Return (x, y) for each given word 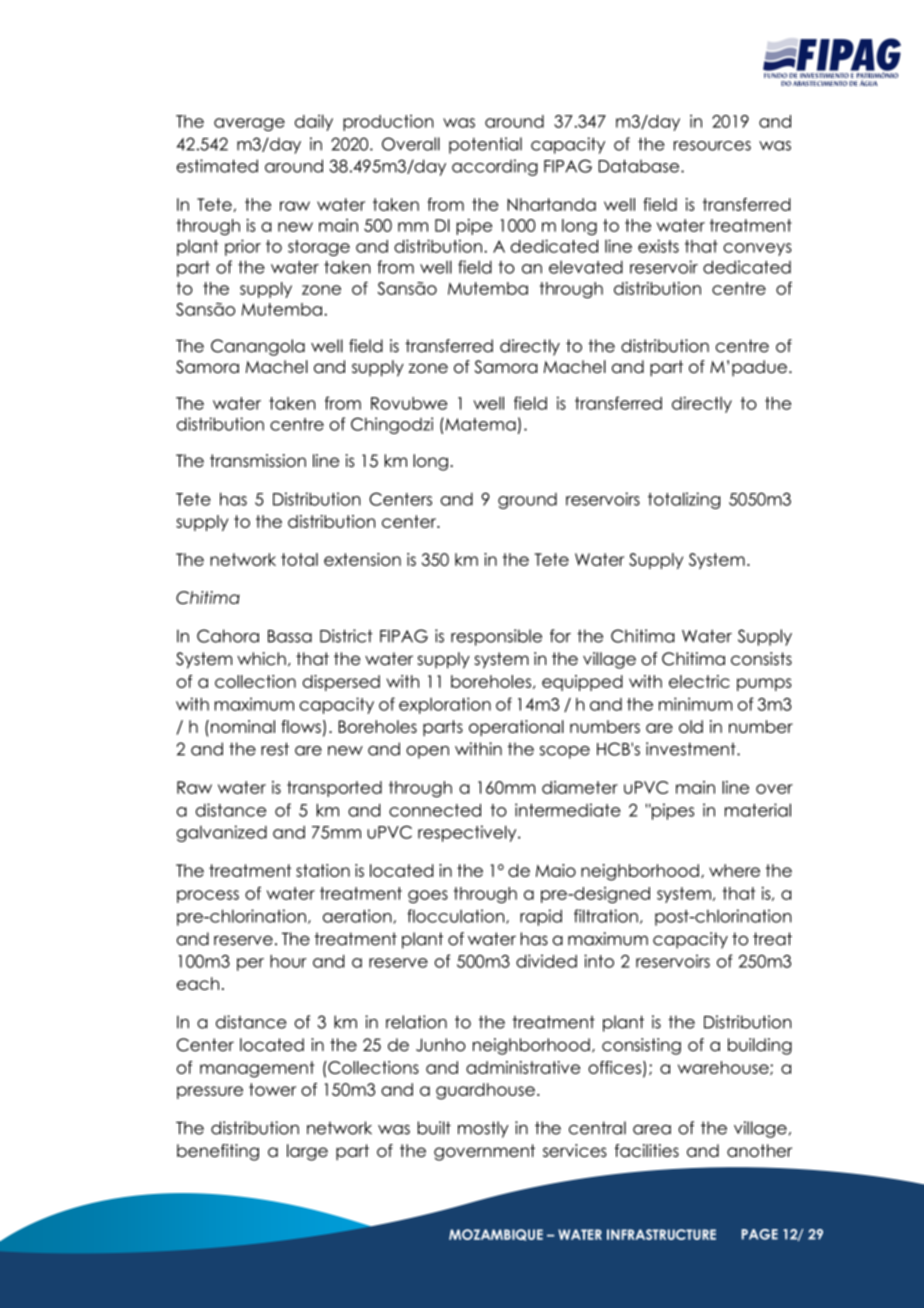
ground (527, 501)
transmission (258, 460)
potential (485, 145)
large (307, 1152)
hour (288, 961)
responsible (496, 637)
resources (712, 146)
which (261, 659)
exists (658, 246)
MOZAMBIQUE (496, 1235)
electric (699, 681)
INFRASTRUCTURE (661, 1234)
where (734, 870)
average (249, 124)
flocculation (457, 916)
